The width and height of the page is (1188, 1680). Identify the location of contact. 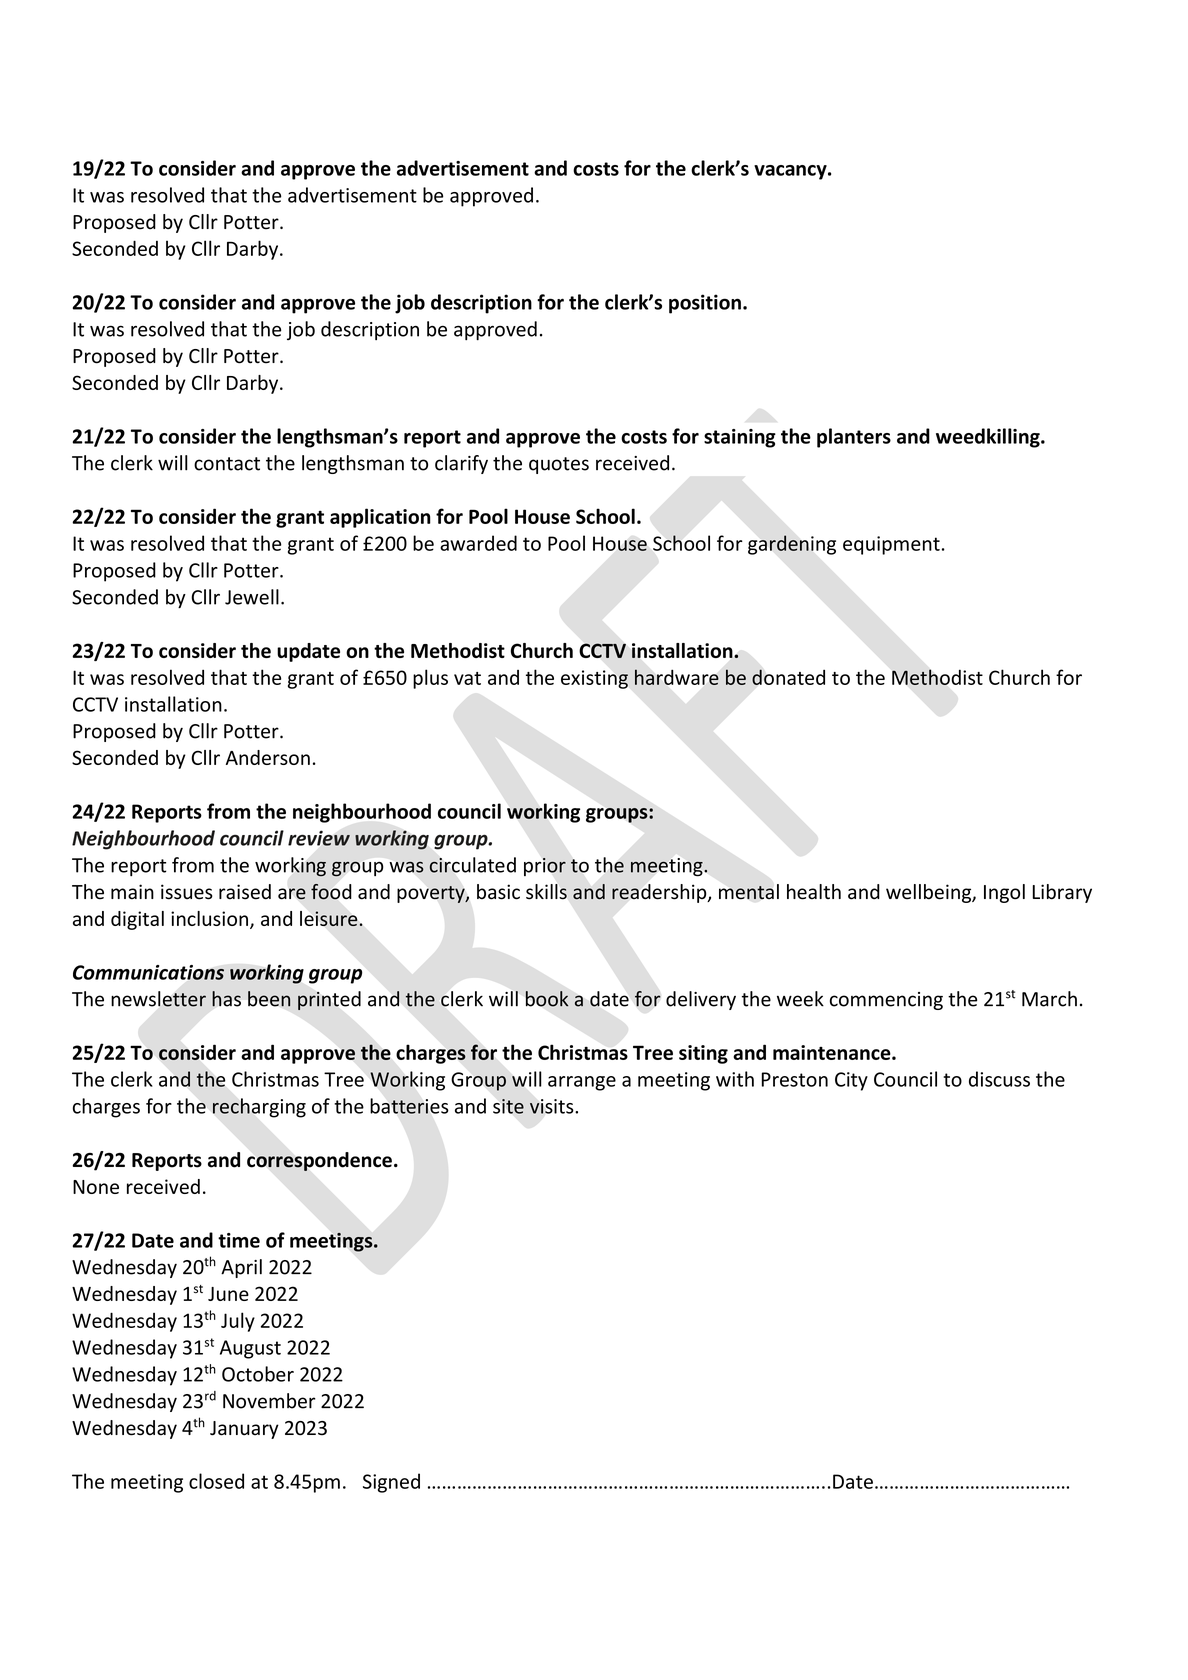
(227, 464).
